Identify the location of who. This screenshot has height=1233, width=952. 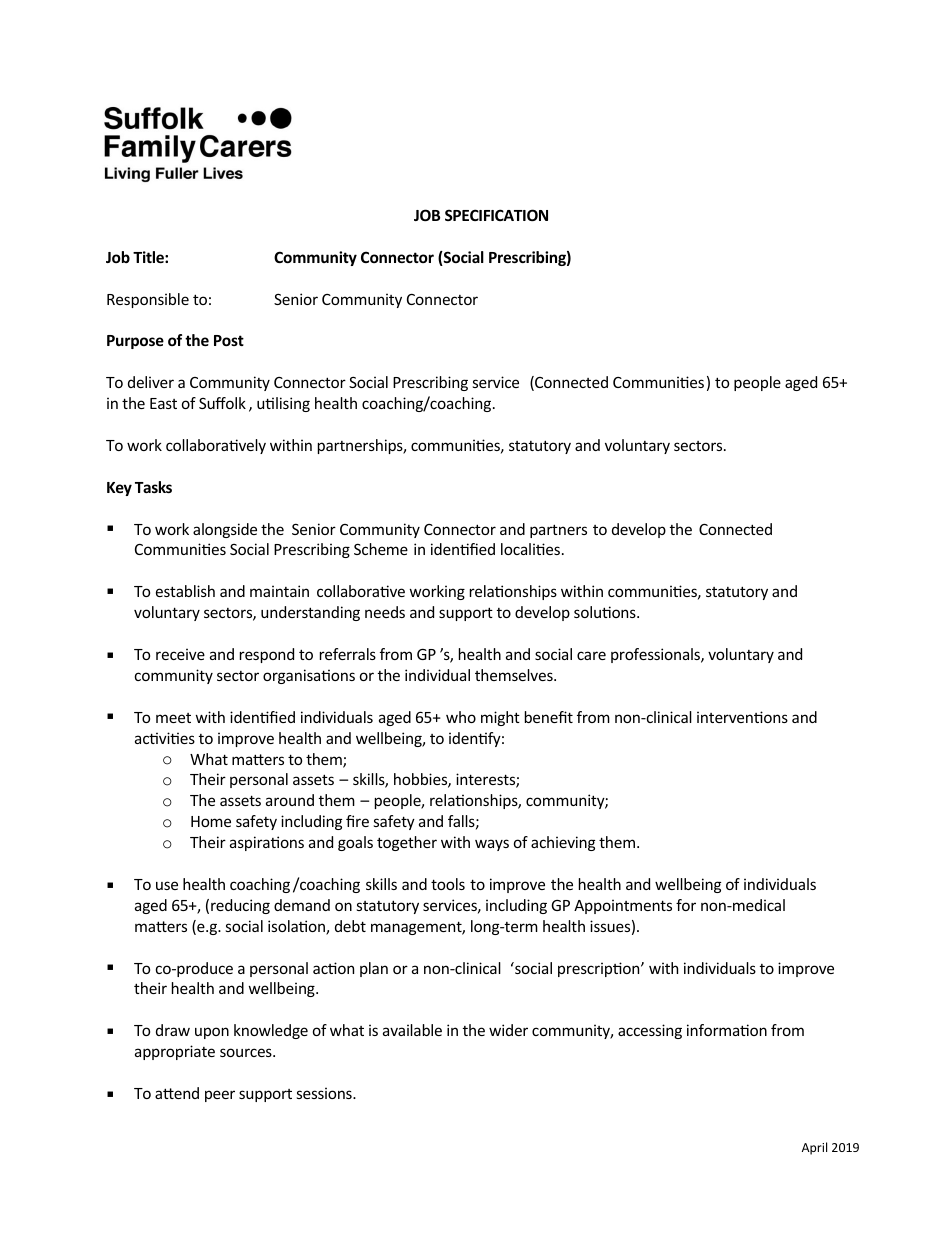
(461, 717).
